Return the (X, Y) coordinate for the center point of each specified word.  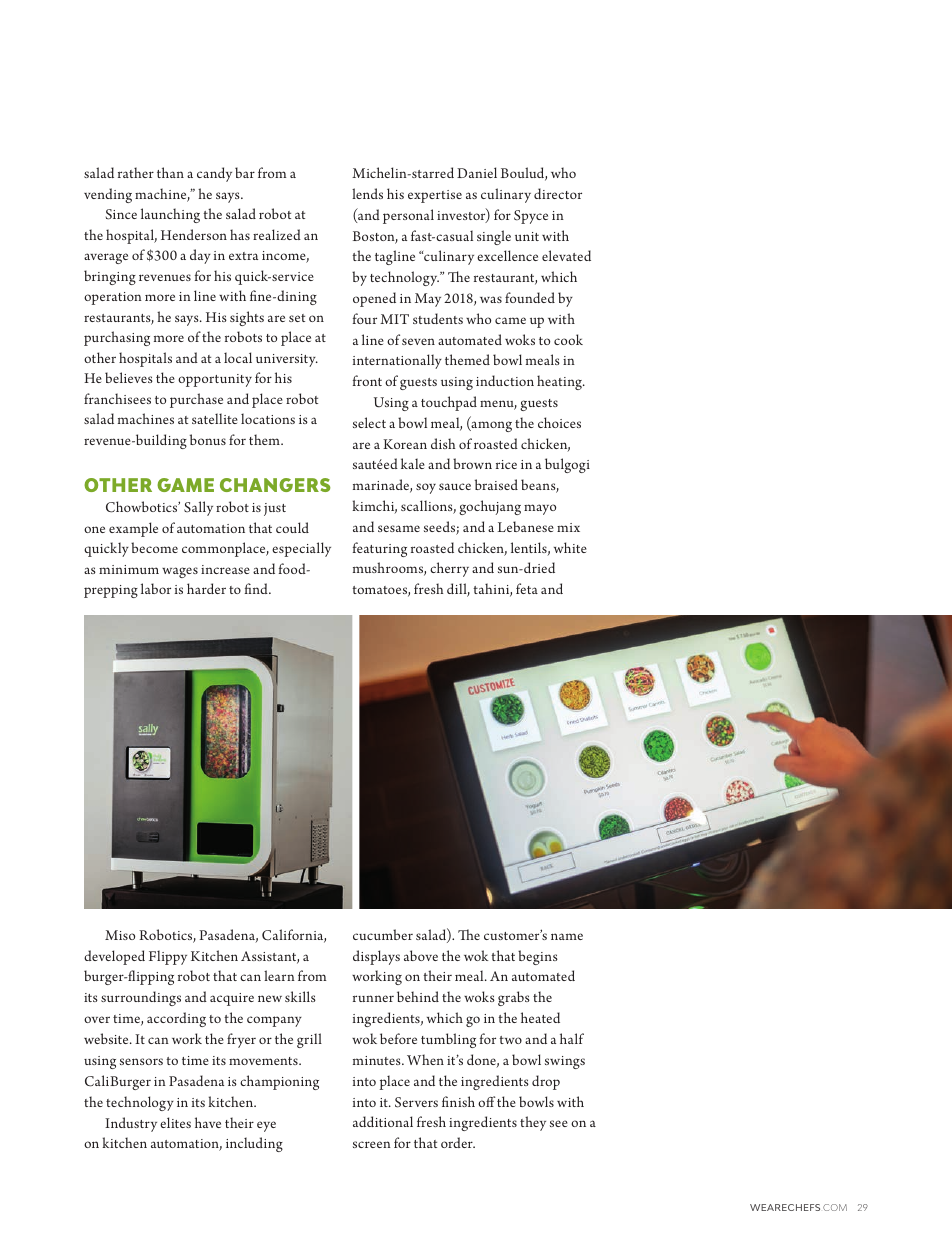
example (133, 529)
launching (170, 215)
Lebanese (526, 526)
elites (175, 1122)
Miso (120, 935)
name (567, 936)
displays (376, 957)
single (494, 237)
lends (367, 193)
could (292, 527)
